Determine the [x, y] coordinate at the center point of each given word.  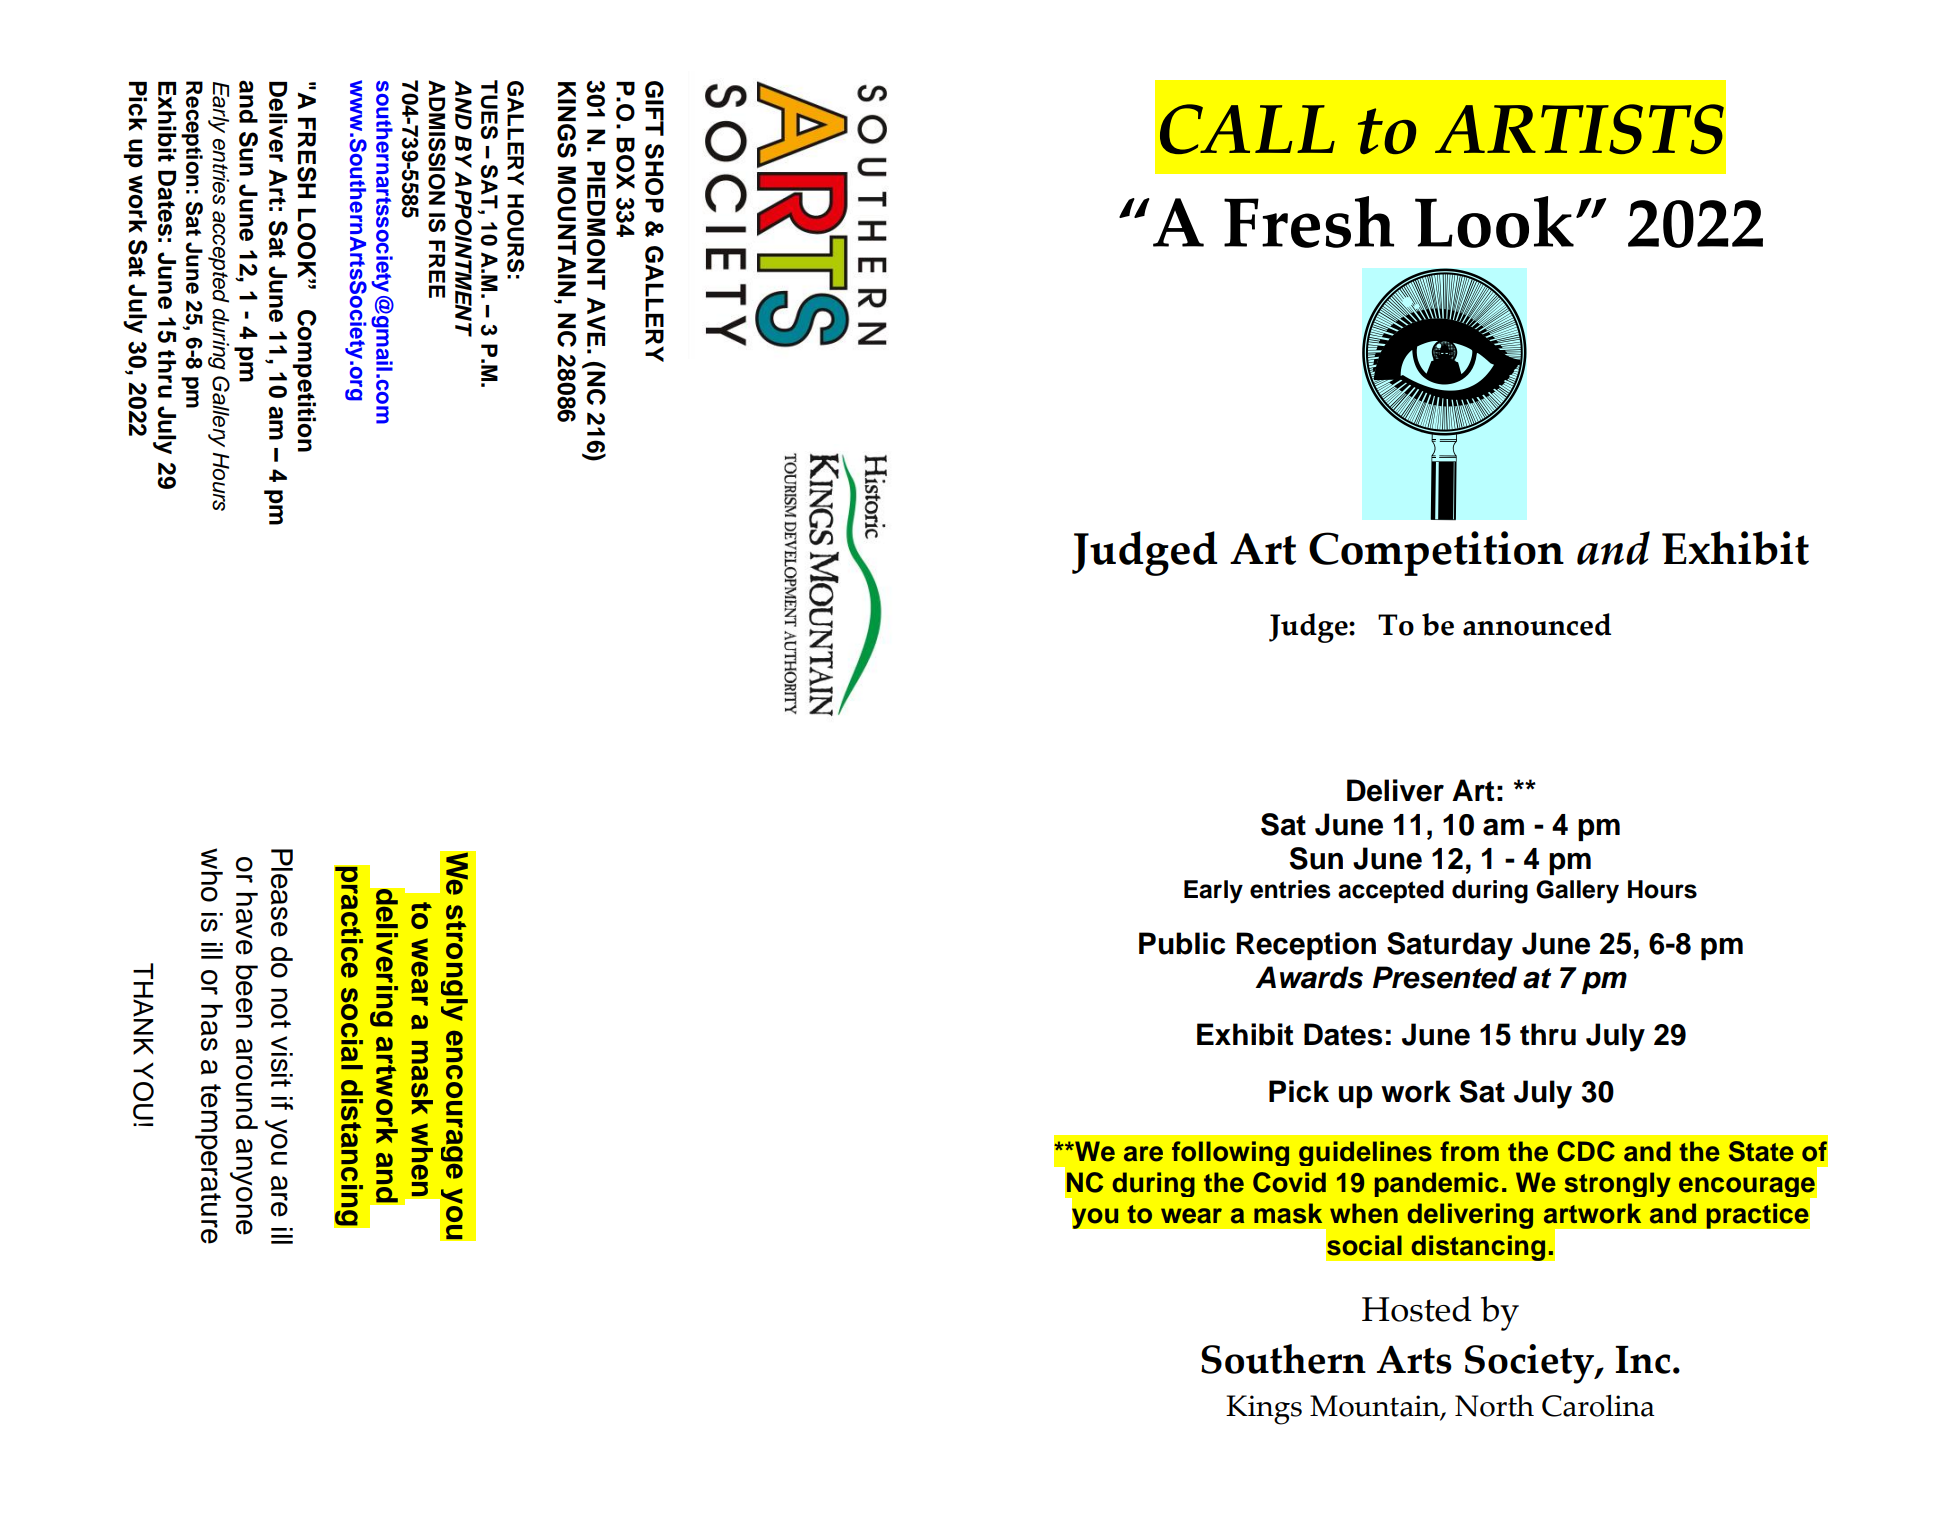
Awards [1309, 977]
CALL [1247, 129]
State [1761, 1151]
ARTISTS [1579, 129]
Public [1182, 943]
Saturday [1450, 946]
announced [1537, 624]
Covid [1289, 1182]
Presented [1445, 977]
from [1470, 1151]
